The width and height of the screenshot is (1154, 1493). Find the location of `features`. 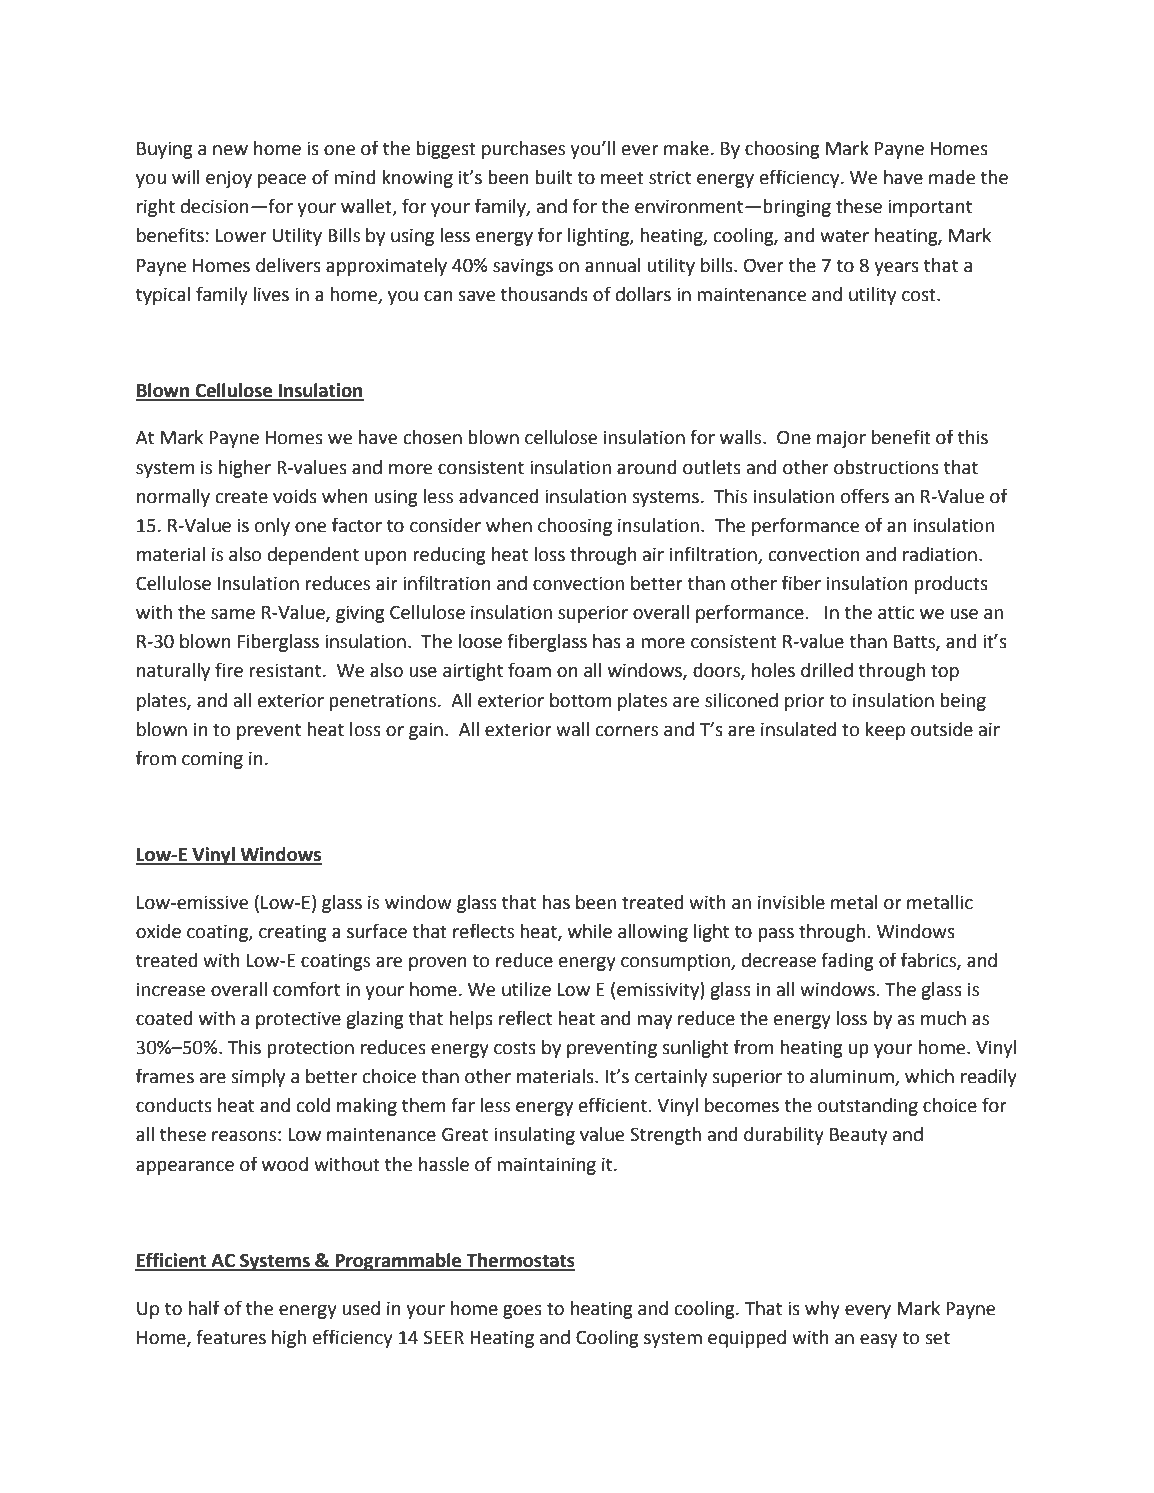

features is located at coordinates (231, 1337).
